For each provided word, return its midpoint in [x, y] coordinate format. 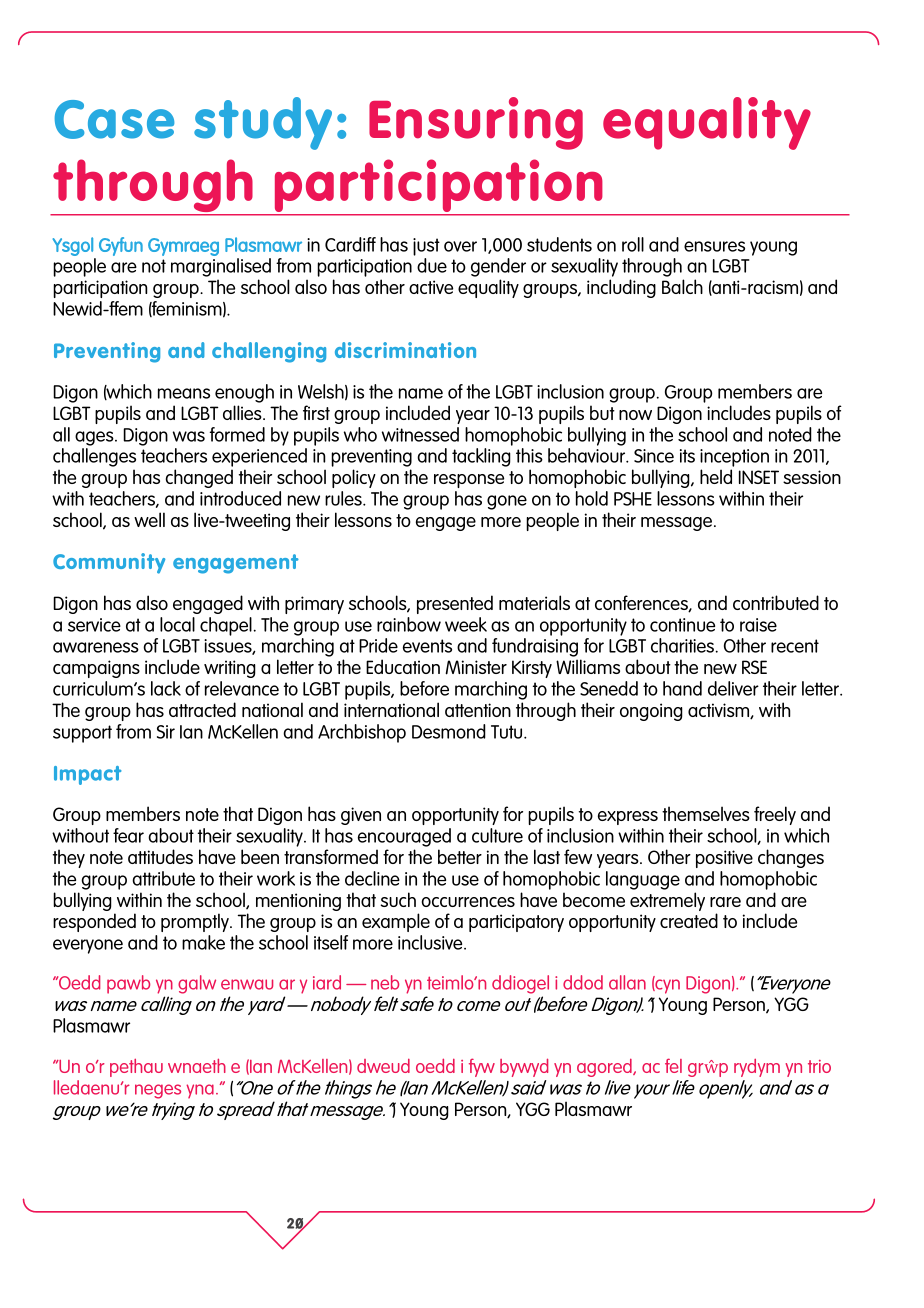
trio [819, 1066]
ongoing [651, 712]
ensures [714, 246]
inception [734, 459]
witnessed [420, 434]
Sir [166, 732]
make [203, 942]
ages [95, 438]
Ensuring [476, 123]
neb [385, 982]
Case [114, 119]
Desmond [449, 731]
